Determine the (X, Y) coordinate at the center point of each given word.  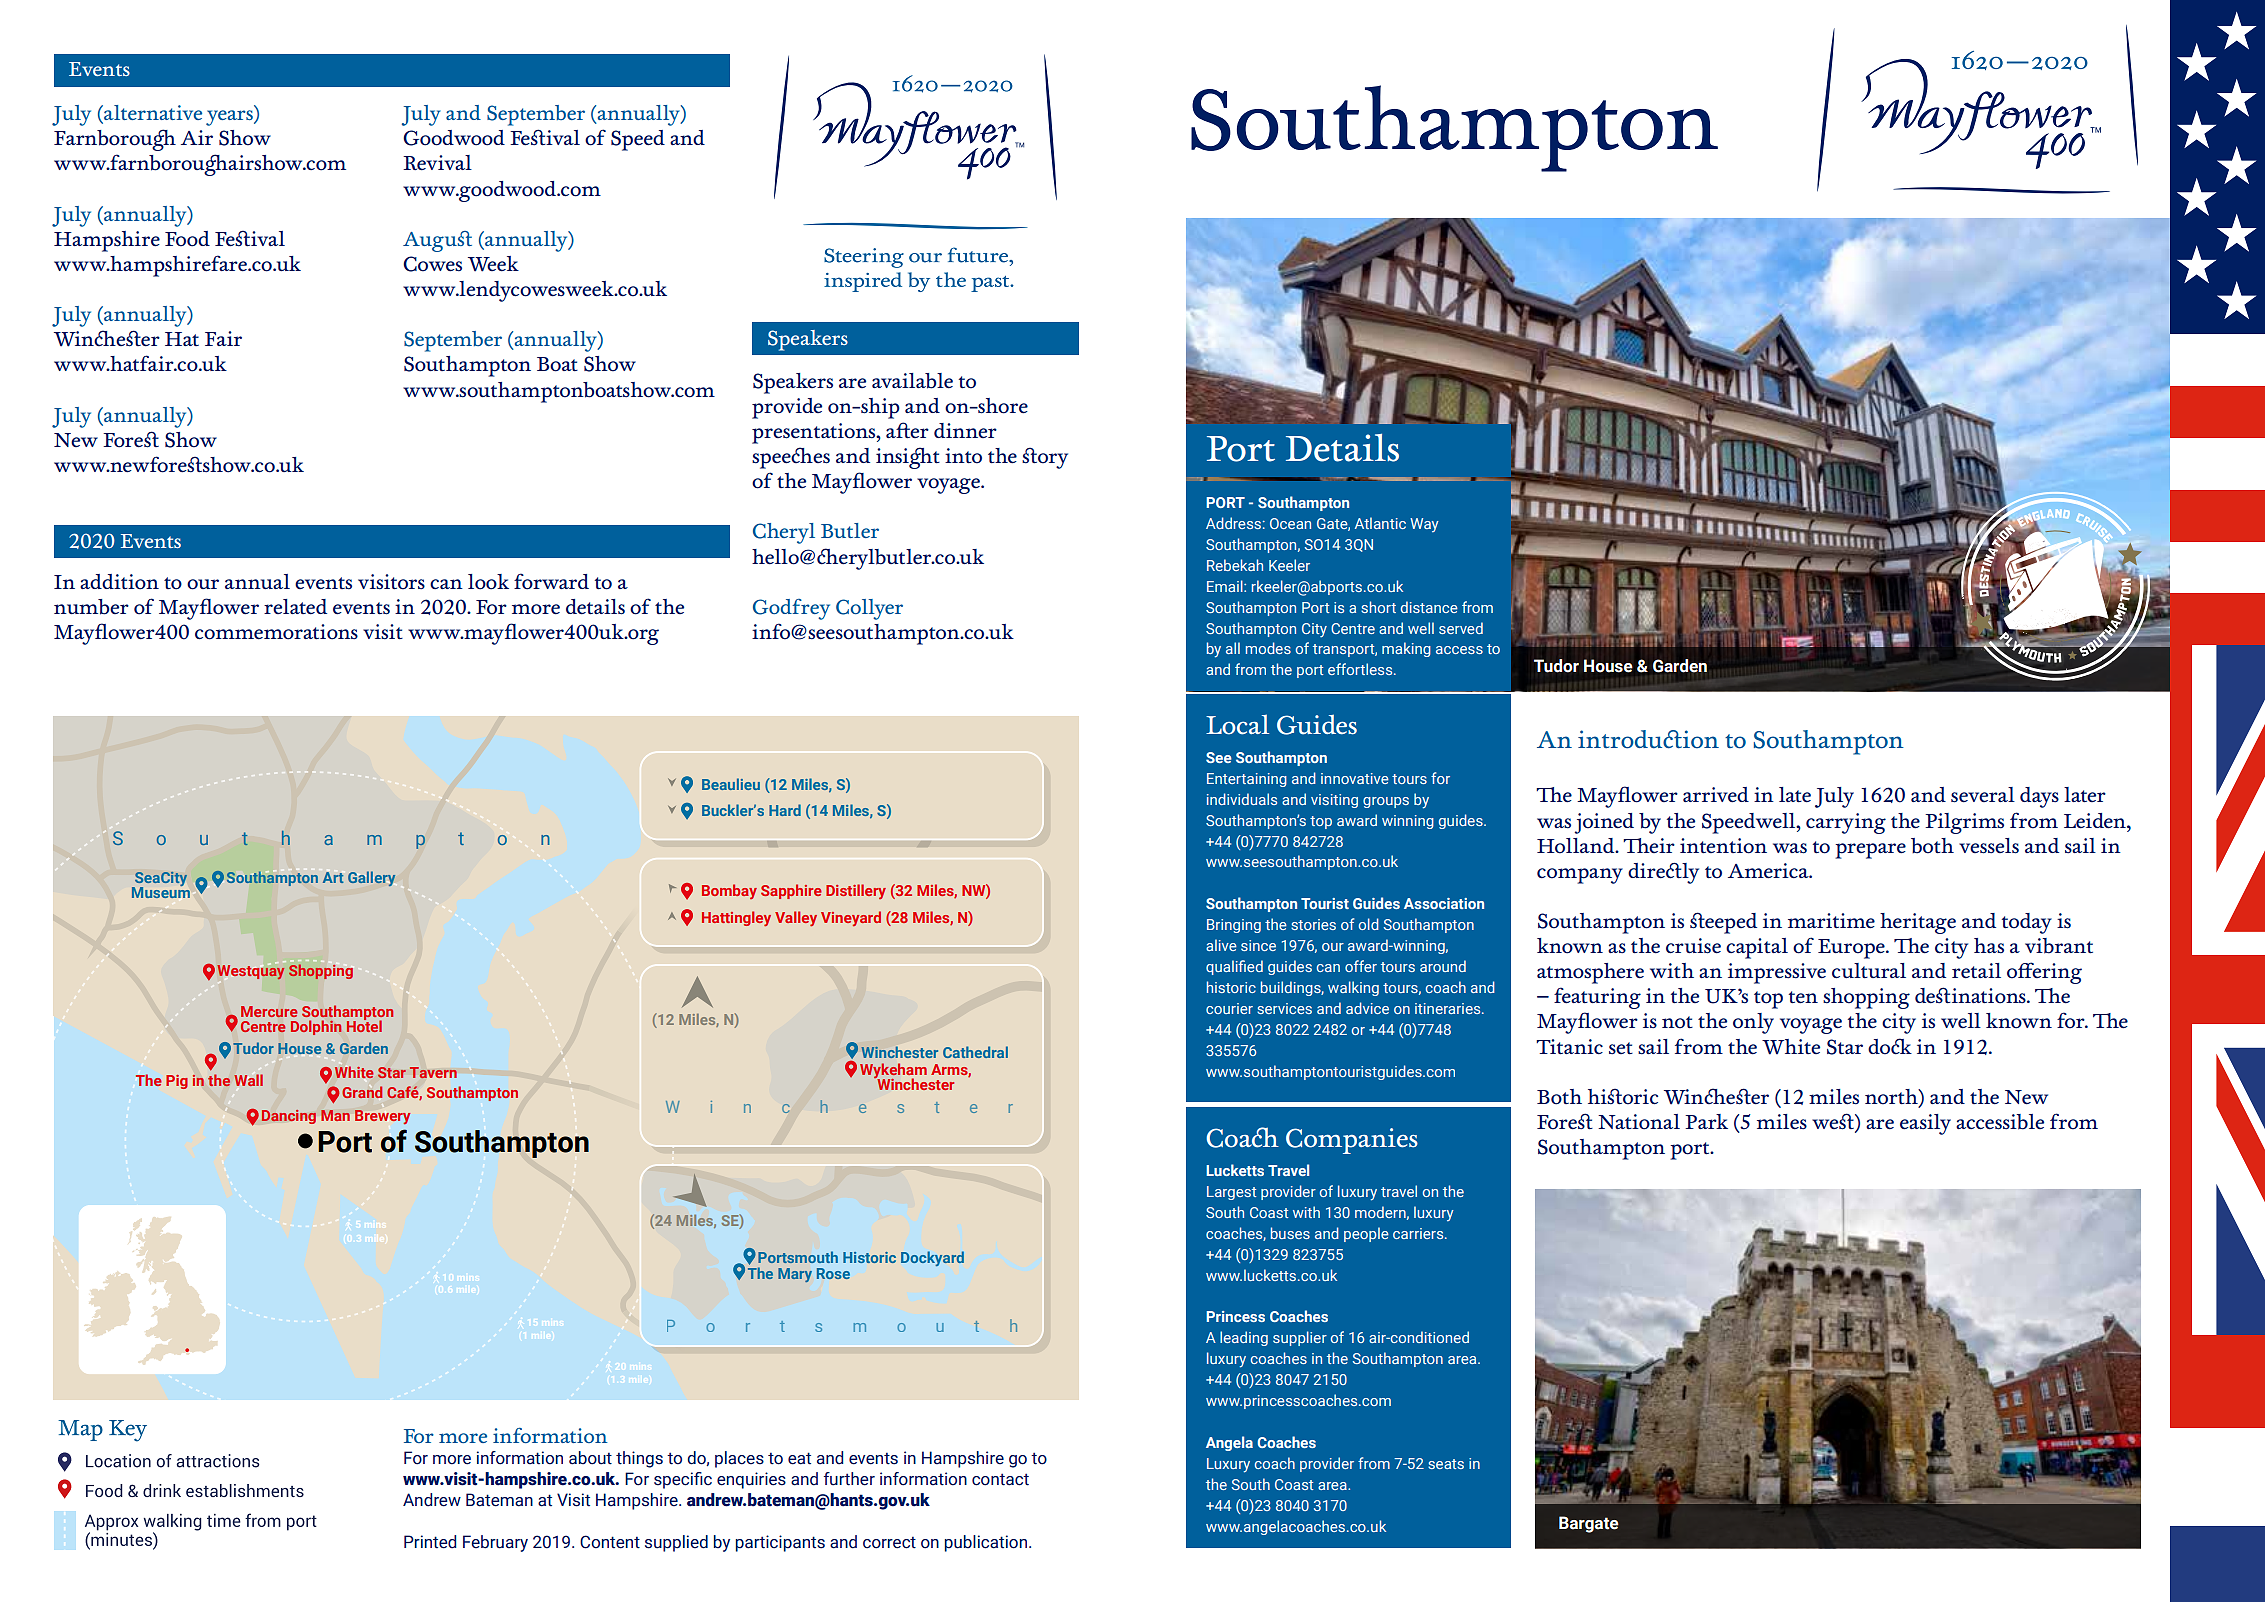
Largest (1231, 1193)
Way (1424, 525)
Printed (430, 1542)
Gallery (371, 878)
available (912, 381)
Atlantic (1380, 523)
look (488, 582)
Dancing (289, 1117)
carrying (1846, 823)
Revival (437, 163)
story (1045, 458)
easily (1925, 1124)
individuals (1242, 799)
